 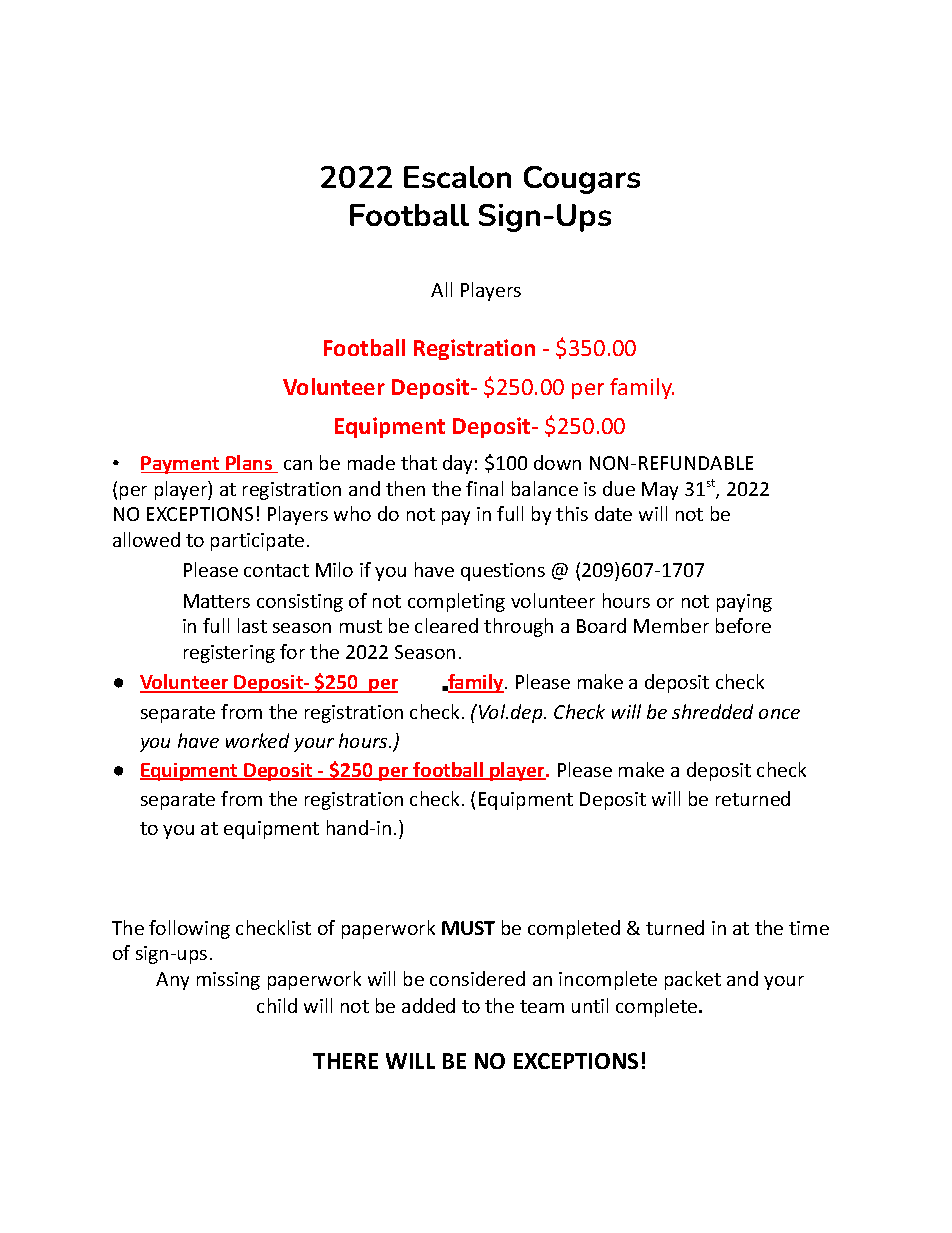 I want to click on added, so click(x=428, y=1005).
